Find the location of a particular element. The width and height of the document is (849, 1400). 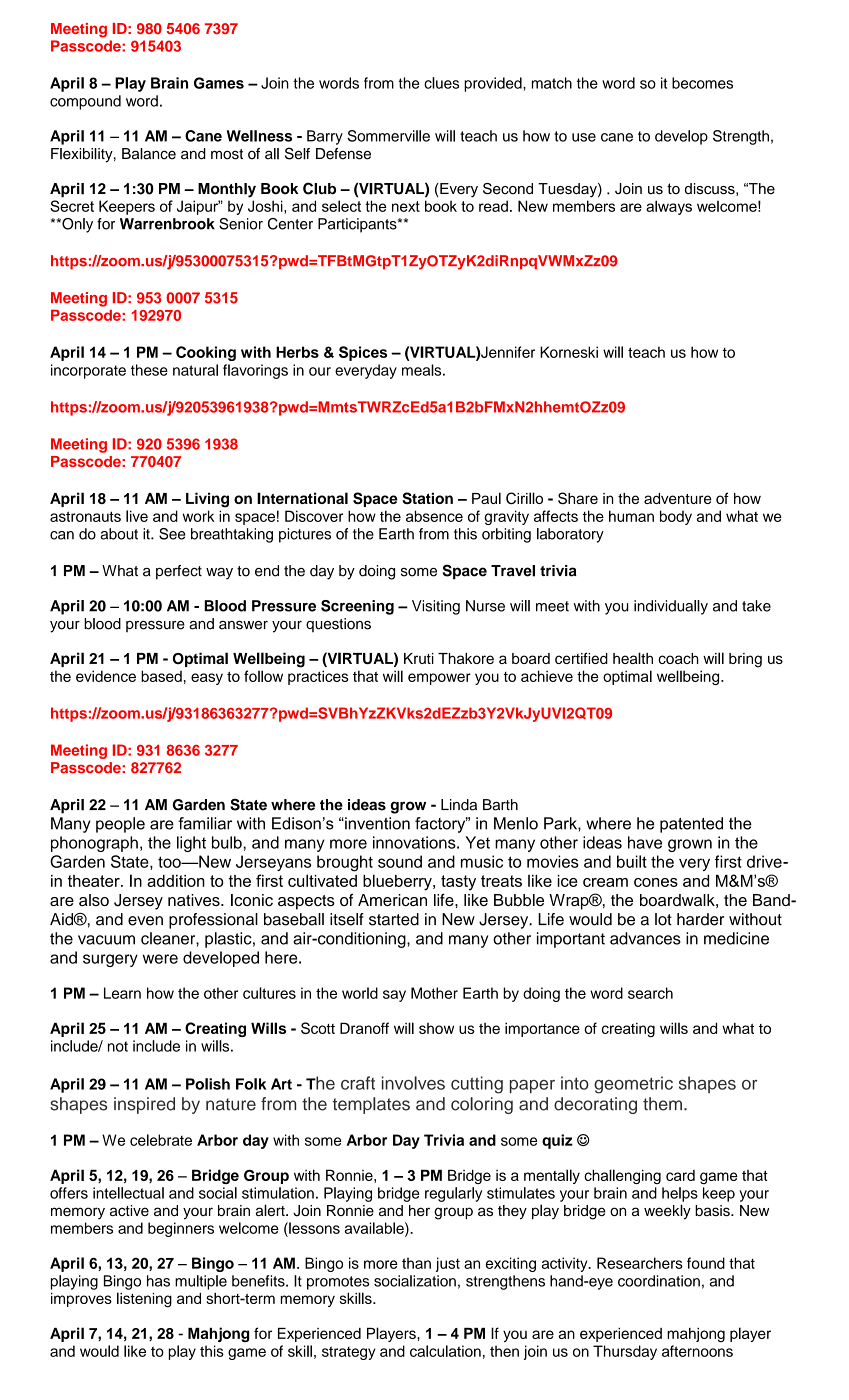

body is located at coordinates (676, 517).
